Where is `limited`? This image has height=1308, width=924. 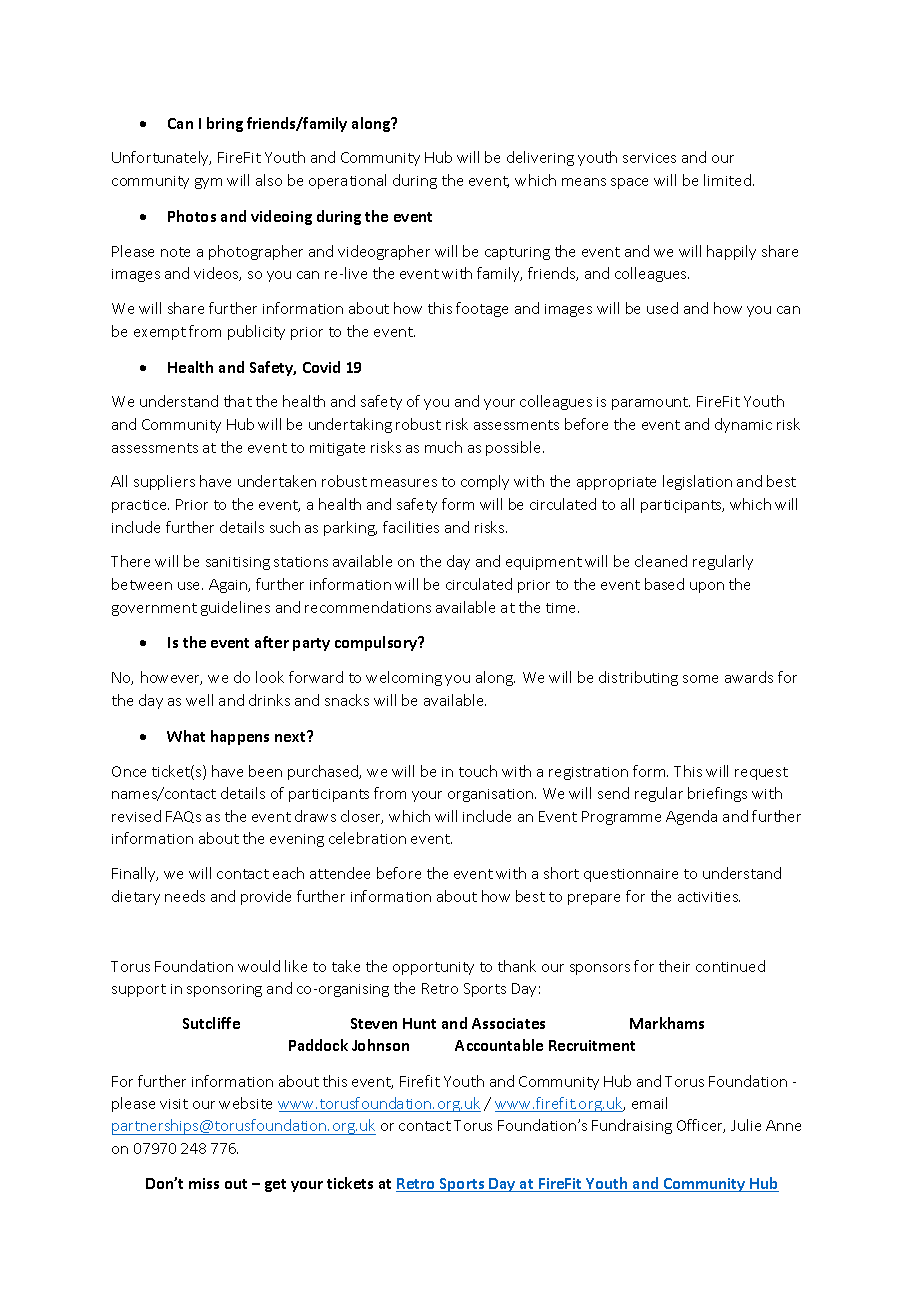 limited is located at coordinates (727, 180).
